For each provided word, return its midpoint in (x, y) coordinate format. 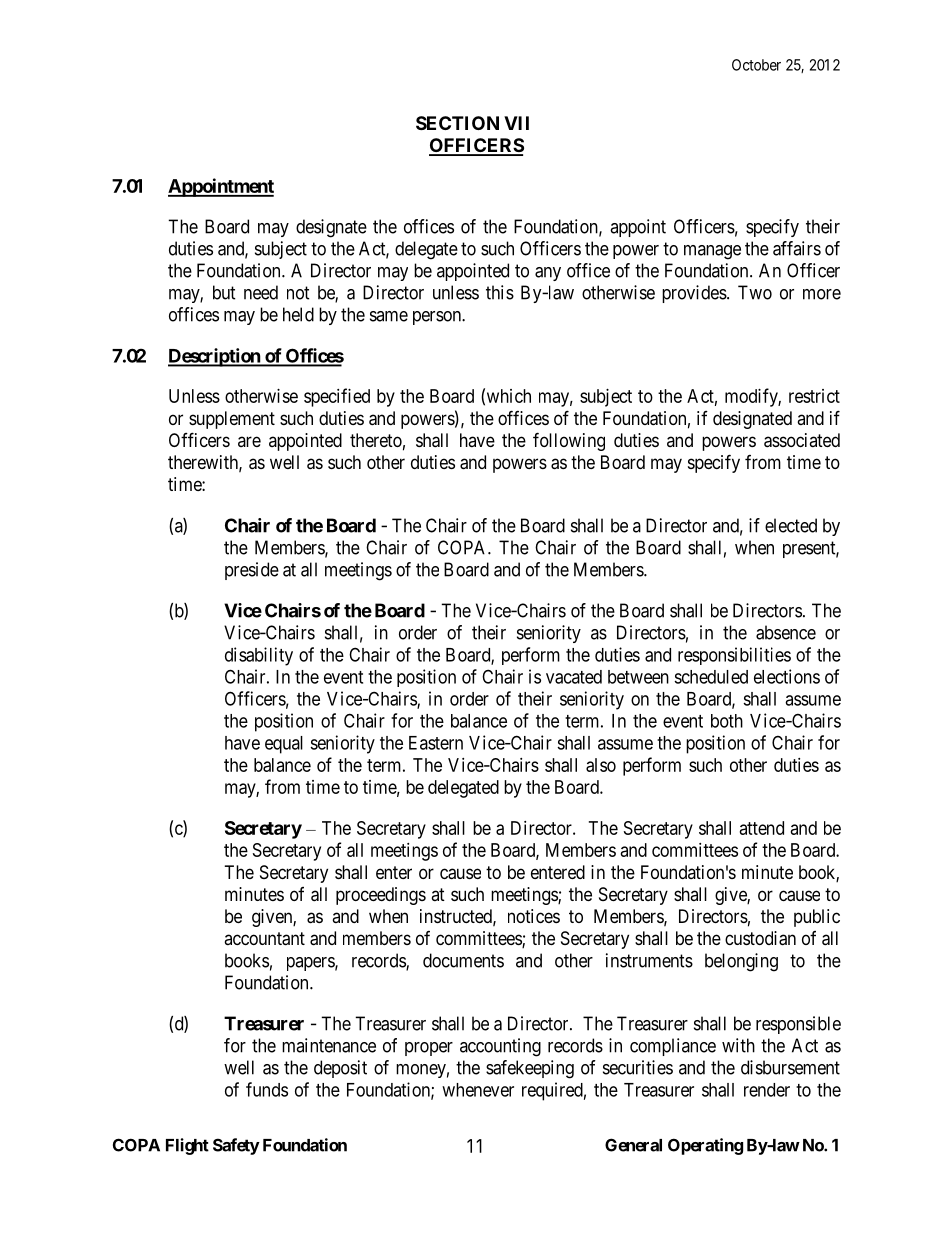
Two (755, 292)
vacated (574, 677)
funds (267, 1089)
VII (516, 123)
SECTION (457, 123)
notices (534, 916)
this (500, 292)
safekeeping (530, 1069)
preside (252, 571)
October (756, 65)
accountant (264, 939)
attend (762, 828)
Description (215, 357)
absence (786, 632)
